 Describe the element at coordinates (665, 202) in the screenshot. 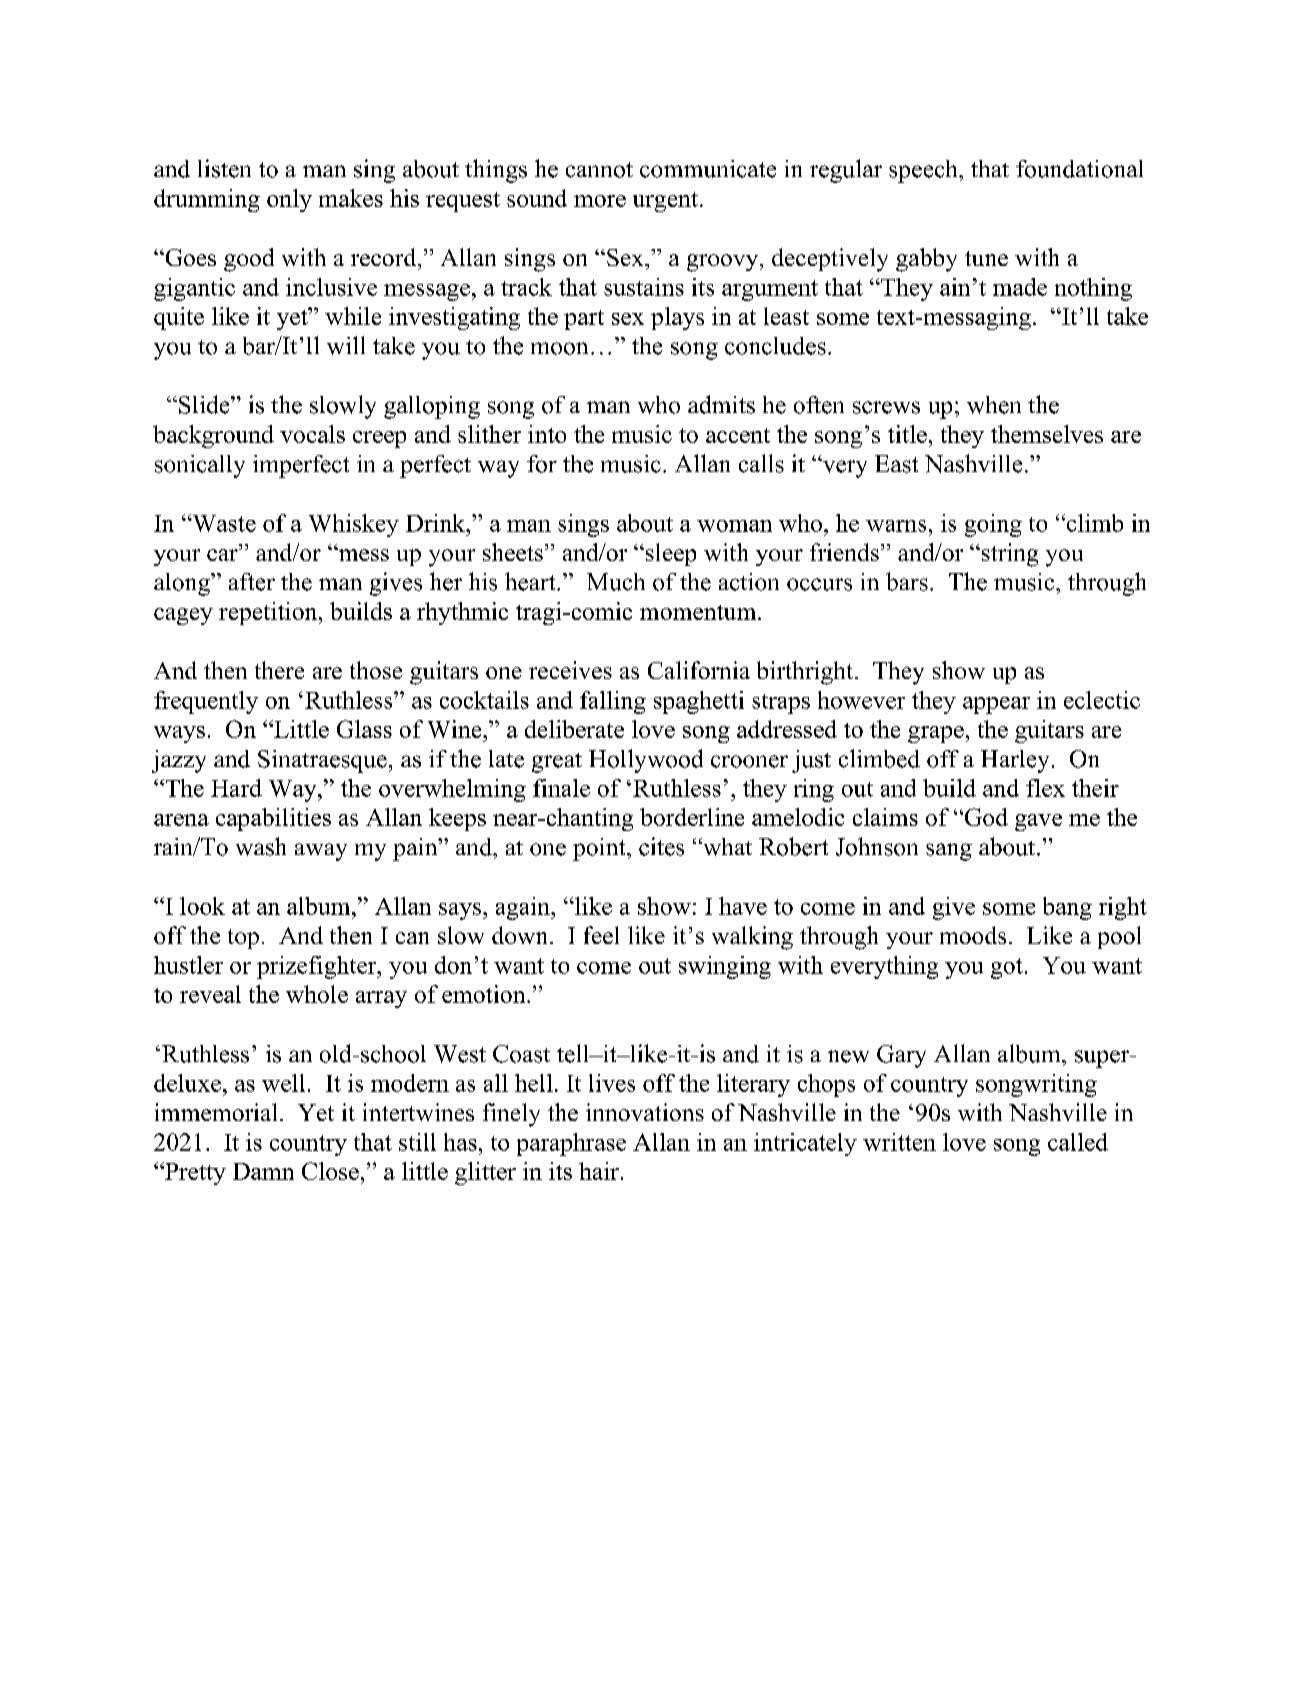

I see `urgent` at that location.
